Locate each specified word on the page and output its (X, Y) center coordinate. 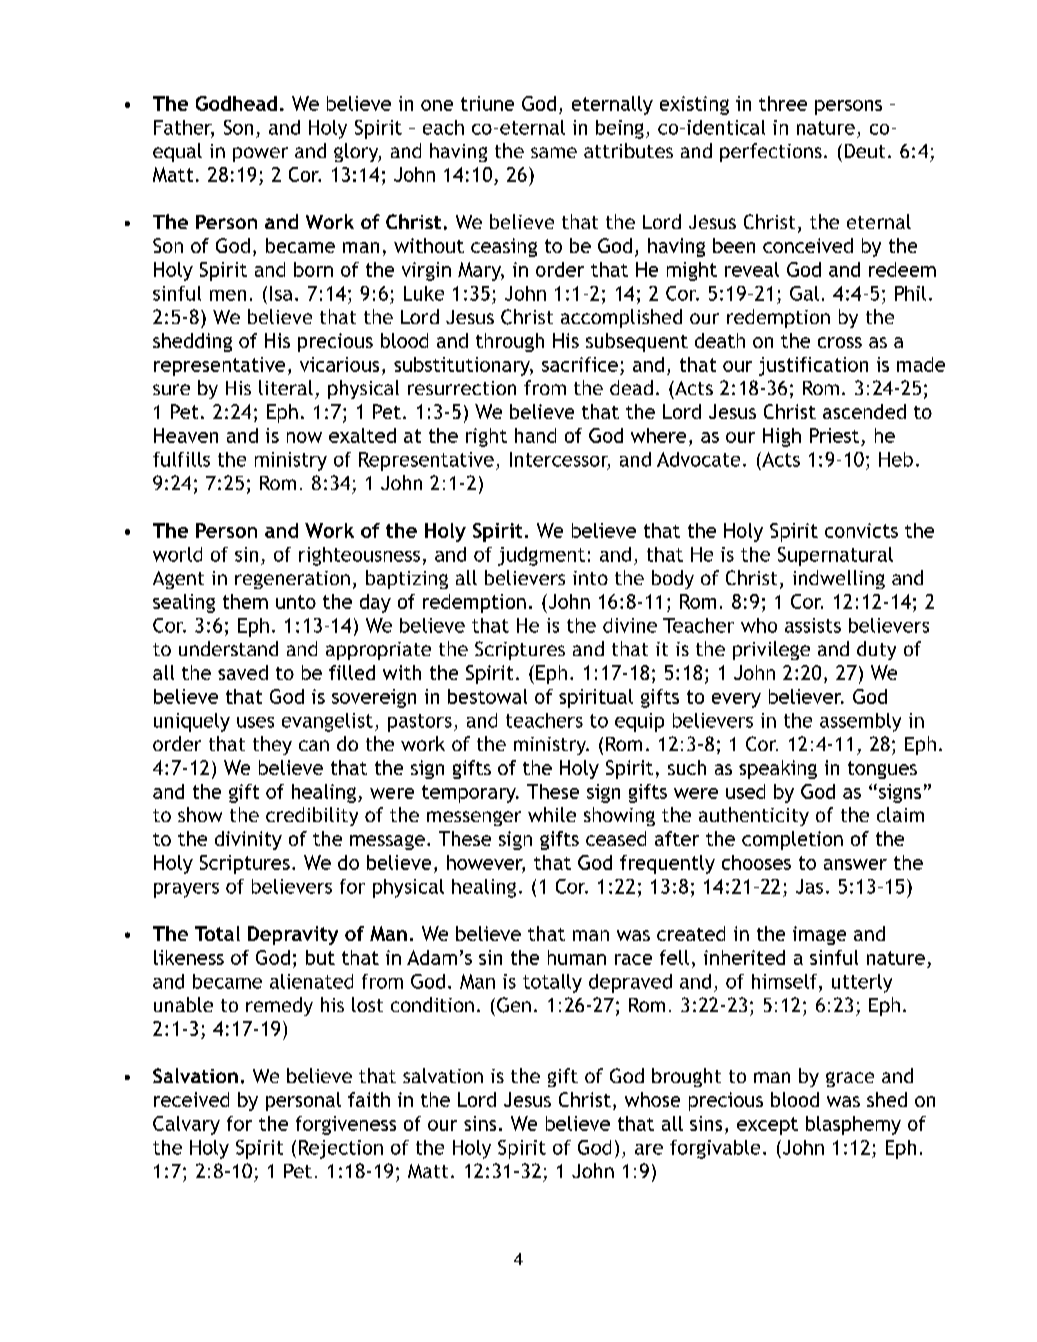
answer (855, 864)
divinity (248, 840)
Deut (865, 151)
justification (813, 366)
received (191, 1099)
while (552, 814)
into (590, 578)
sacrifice (580, 364)
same (554, 152)
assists (813, 625)
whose (652, 1099)
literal (286, 387)
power (260, 154)
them (245, 601)
